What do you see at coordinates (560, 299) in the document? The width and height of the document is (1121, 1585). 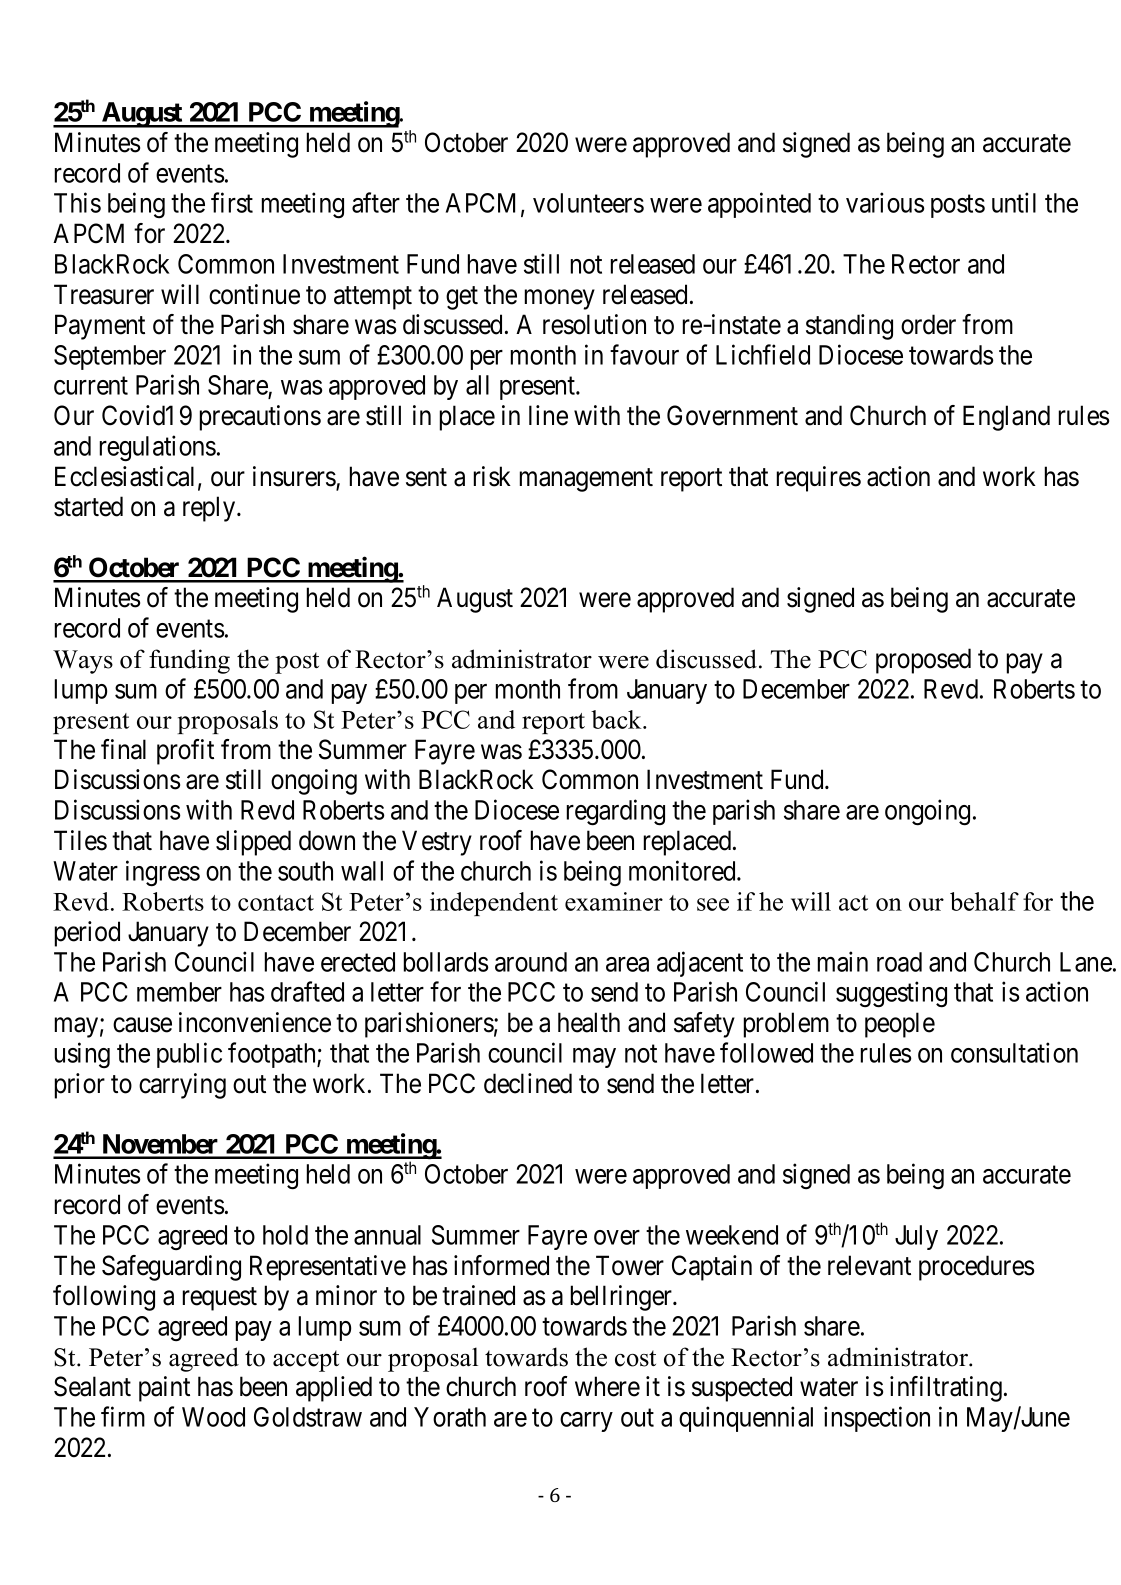 I see `money` at bounding box center [560, 299].
